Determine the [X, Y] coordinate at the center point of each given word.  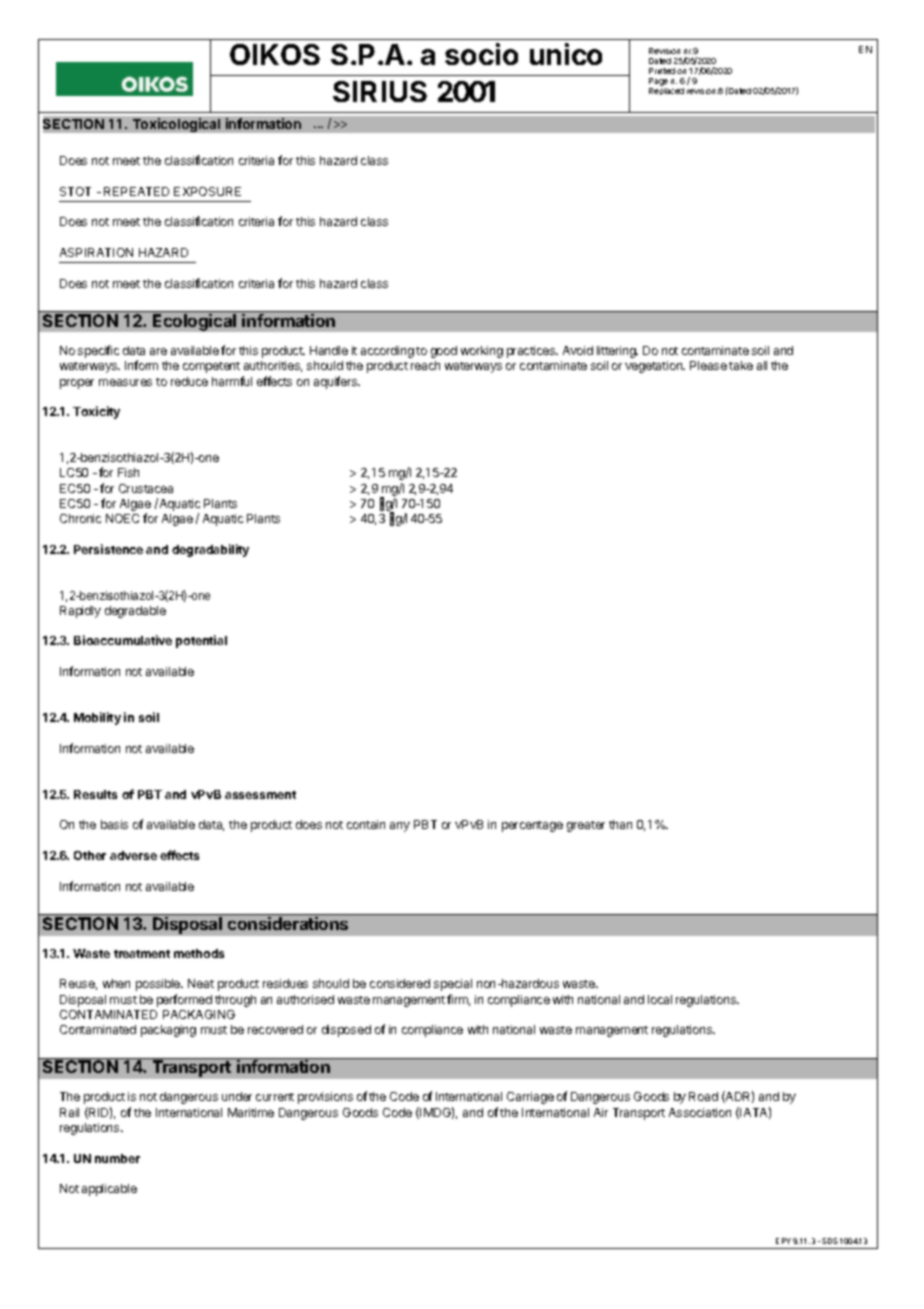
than [620, 824]
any [400, 827]
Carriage [530, 1098]
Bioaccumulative [123, 640]
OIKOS [275, 54]
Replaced [666, 91]
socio [481, 54]
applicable [109, 1190]
